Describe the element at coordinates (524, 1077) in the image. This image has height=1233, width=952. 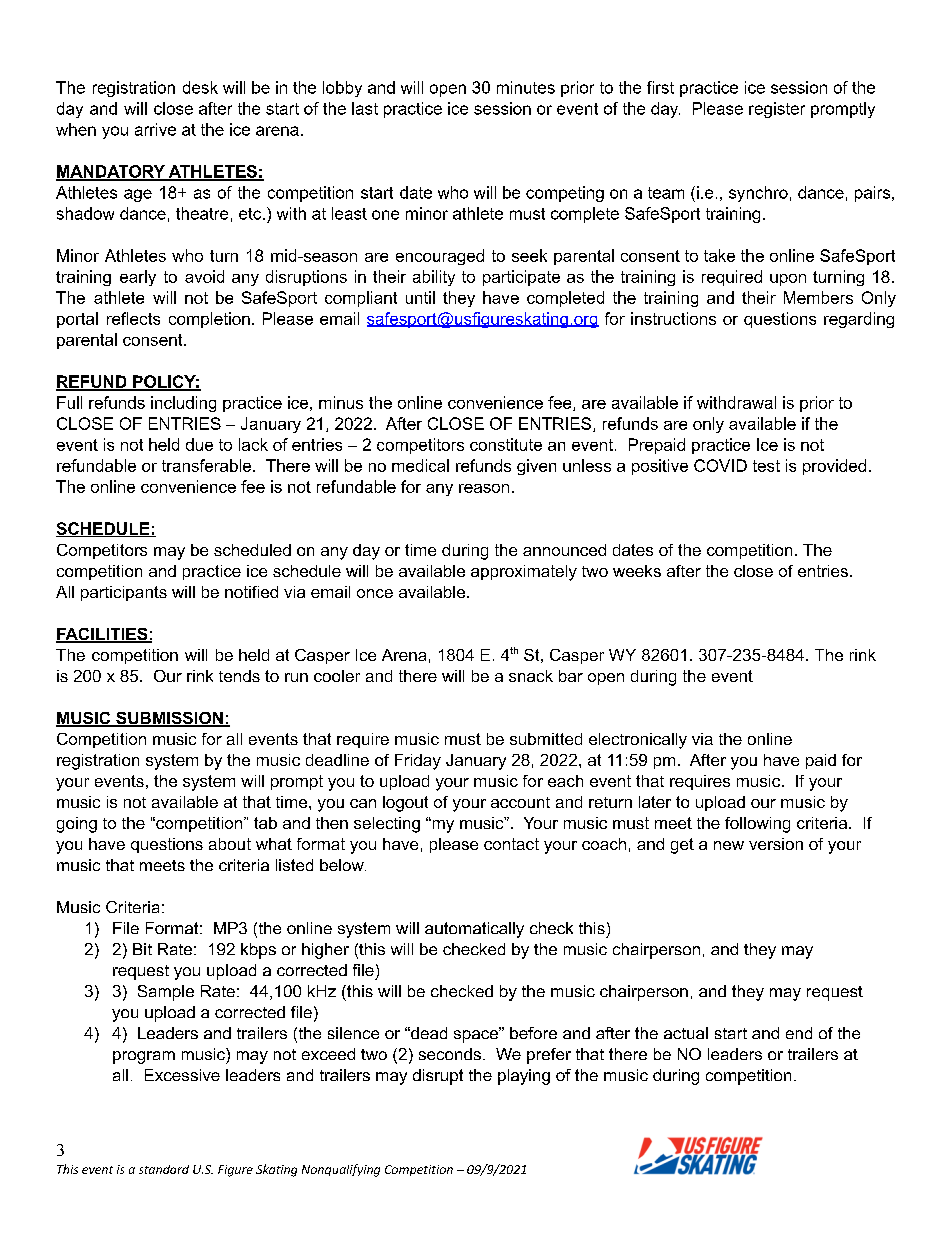
I see `playing` at that location.
